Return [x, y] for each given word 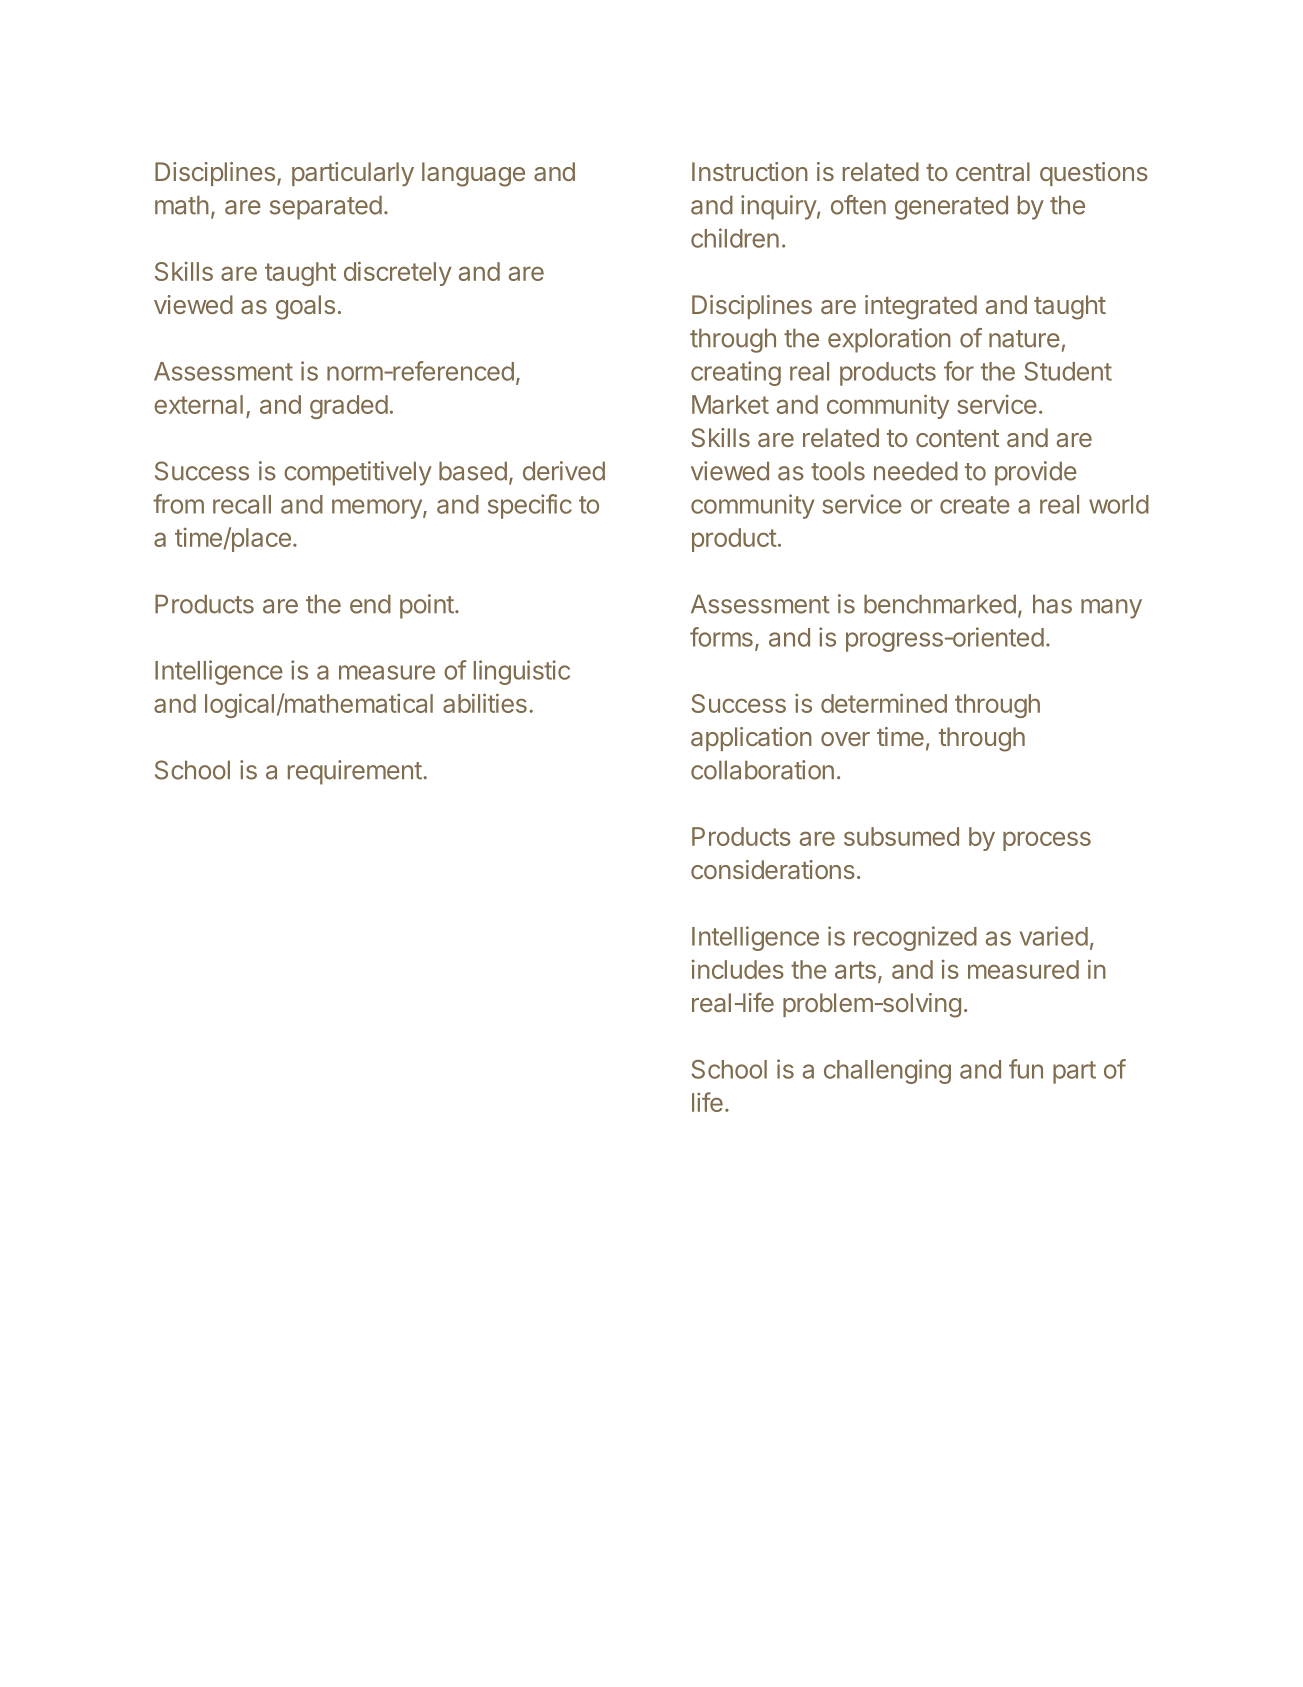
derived [564, 471]
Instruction [750, 171]
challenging [887, 1071]
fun [1026, 1069]
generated [951, 207]
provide [1036, 473]
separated [326, 207]
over [845, 739]
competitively [358, 473]
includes [738, 969]
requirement [355, 772]
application [751, 739]
